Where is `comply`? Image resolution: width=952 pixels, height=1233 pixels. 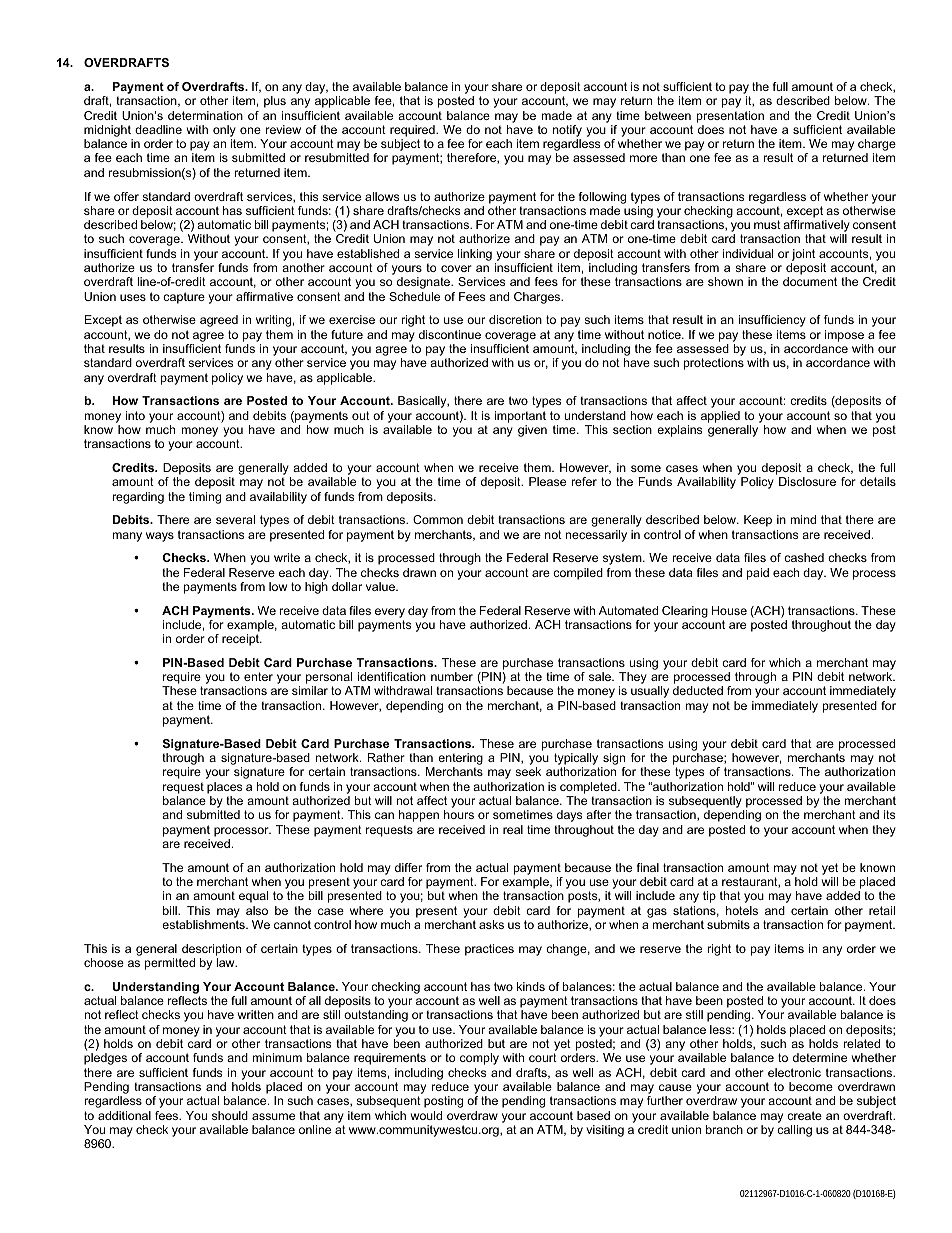 comply is located at coordinates (479, 1059).
